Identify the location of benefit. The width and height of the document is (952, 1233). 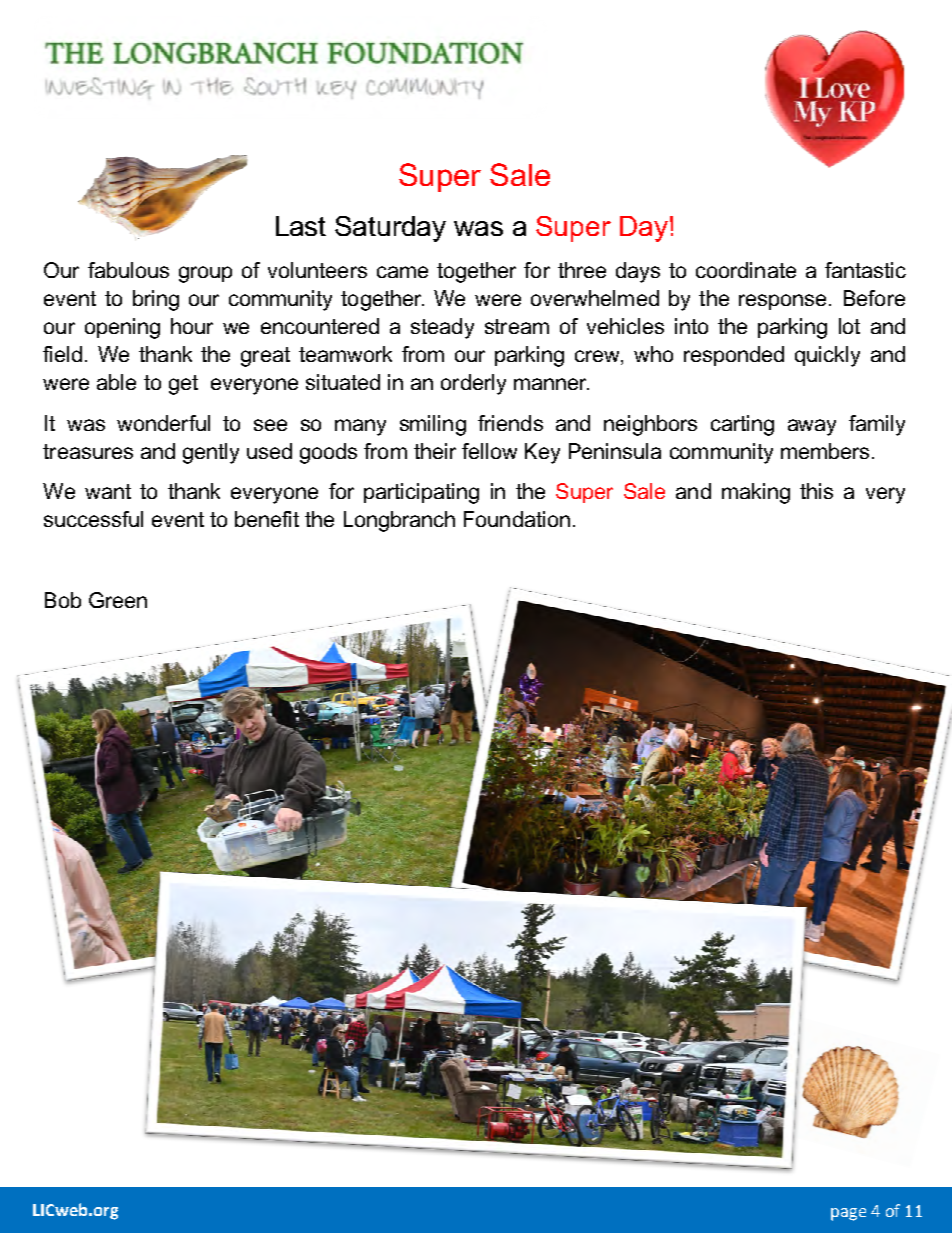
(267, 519).
